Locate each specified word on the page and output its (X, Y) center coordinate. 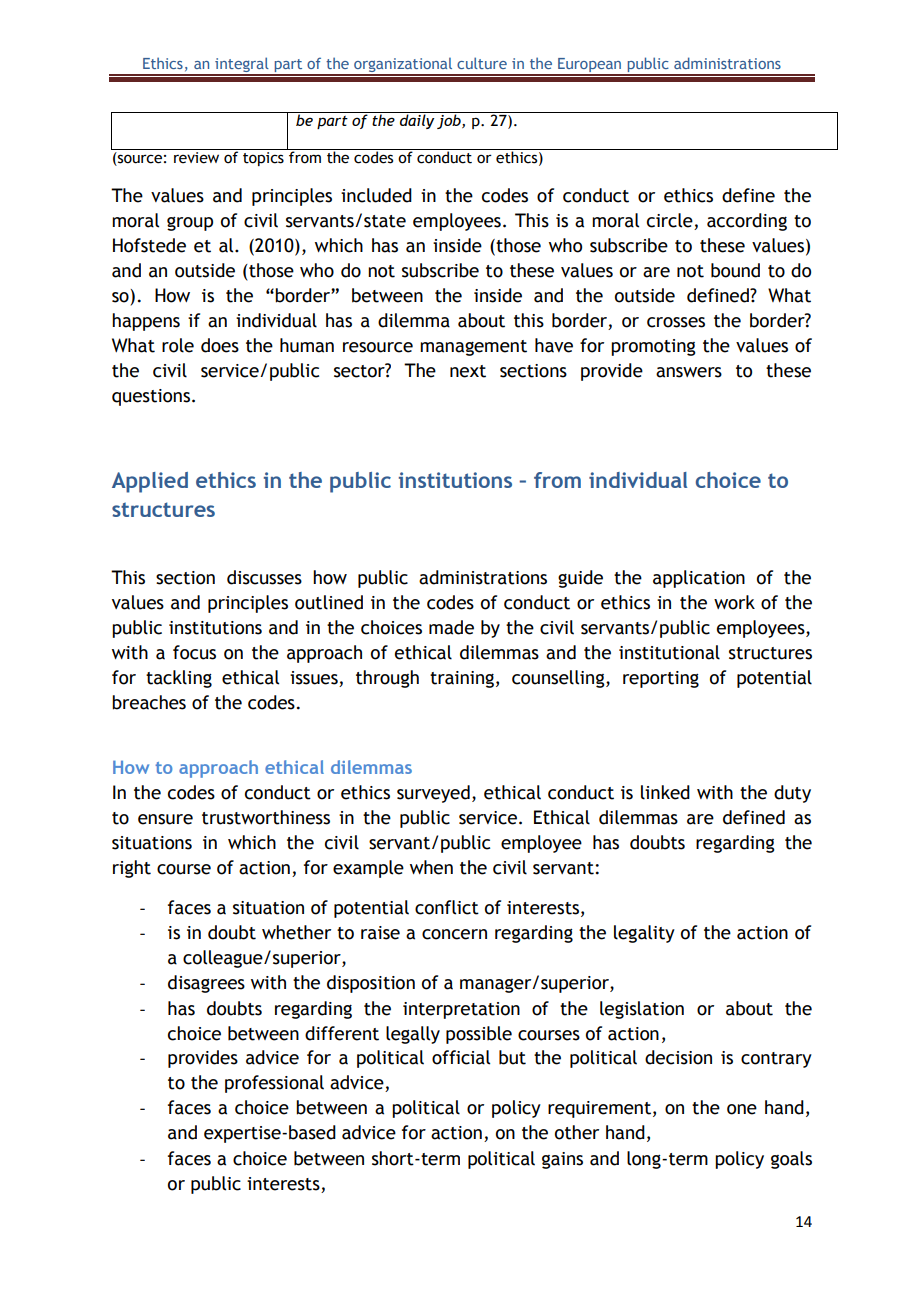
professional (274, 1084)
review (196, 158)
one (742, 1109)
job (449, 120)
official (461, 1057)
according (747, 222)
